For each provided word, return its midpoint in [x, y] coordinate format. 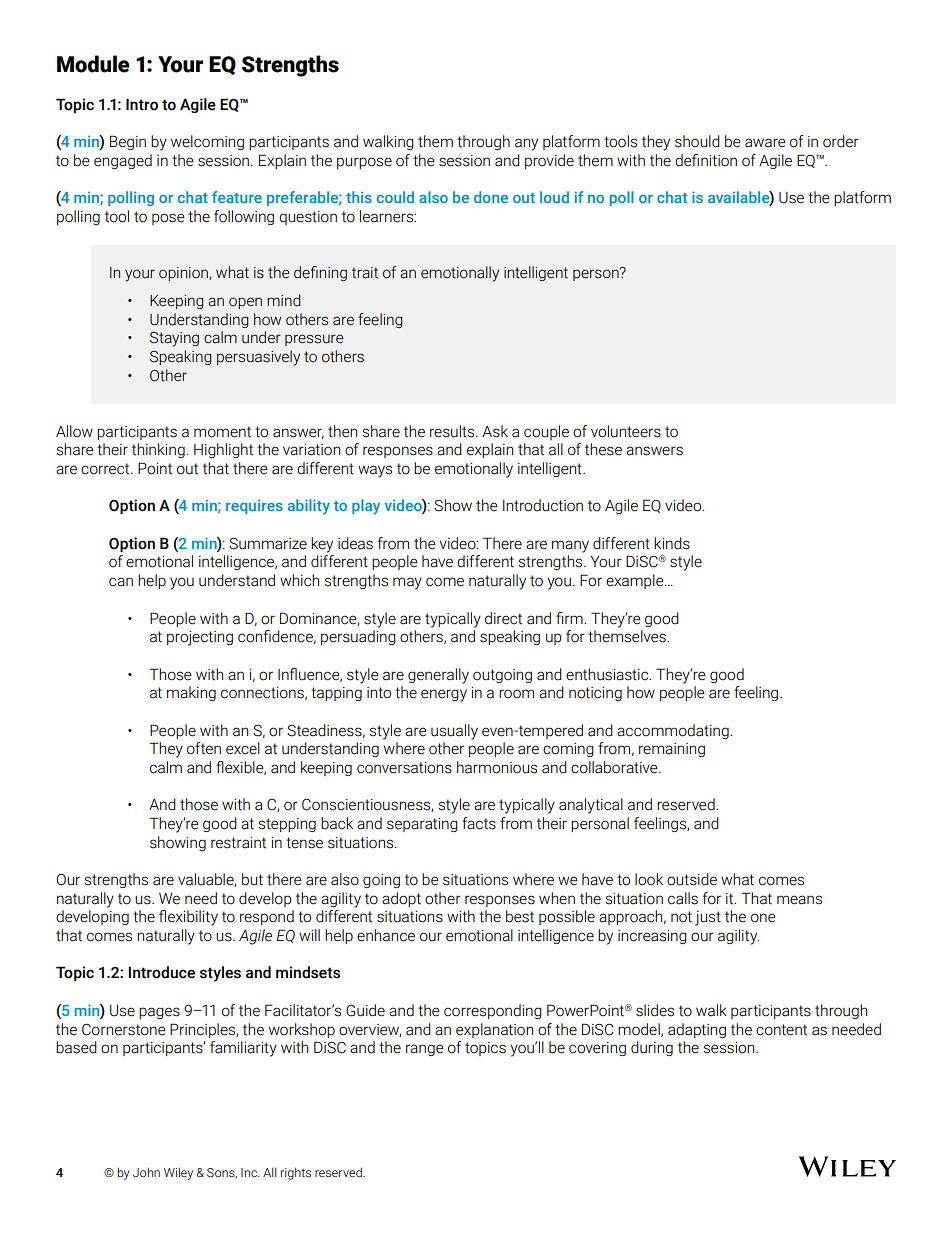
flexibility [188, 918]
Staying [174, 339]
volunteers [626, 431]
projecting [200, 638]
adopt [401, 899]
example [636, 581]
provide [549, 161]
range [425, 1050]
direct [503, 618]
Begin [128, 142]
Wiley [178, 1173]
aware [765, 143]
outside [692, 879]
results [453, 431]
